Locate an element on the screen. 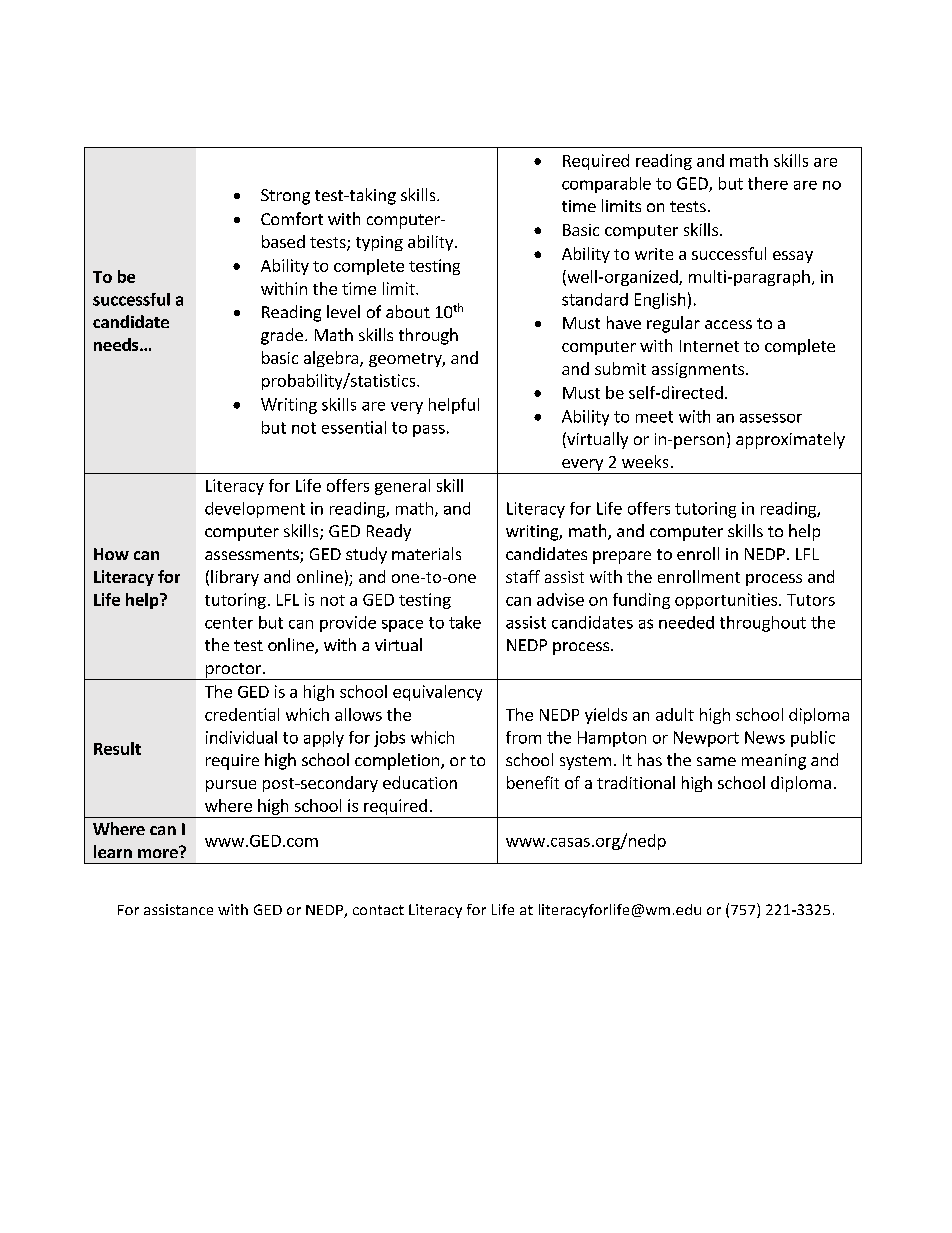  pass is located at coordinates (429, 431).
